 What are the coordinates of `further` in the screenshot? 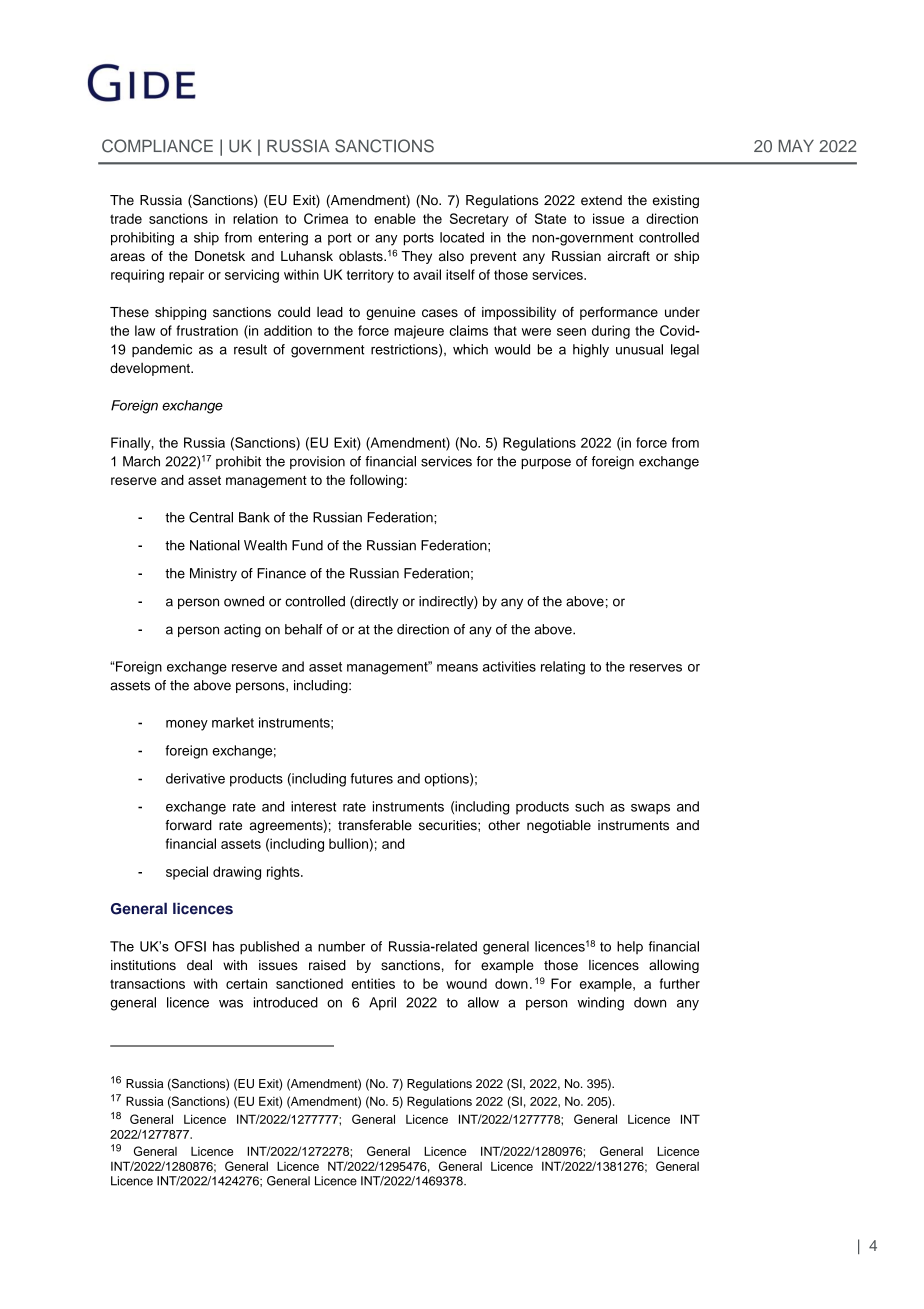 It's located at (680, 983).
